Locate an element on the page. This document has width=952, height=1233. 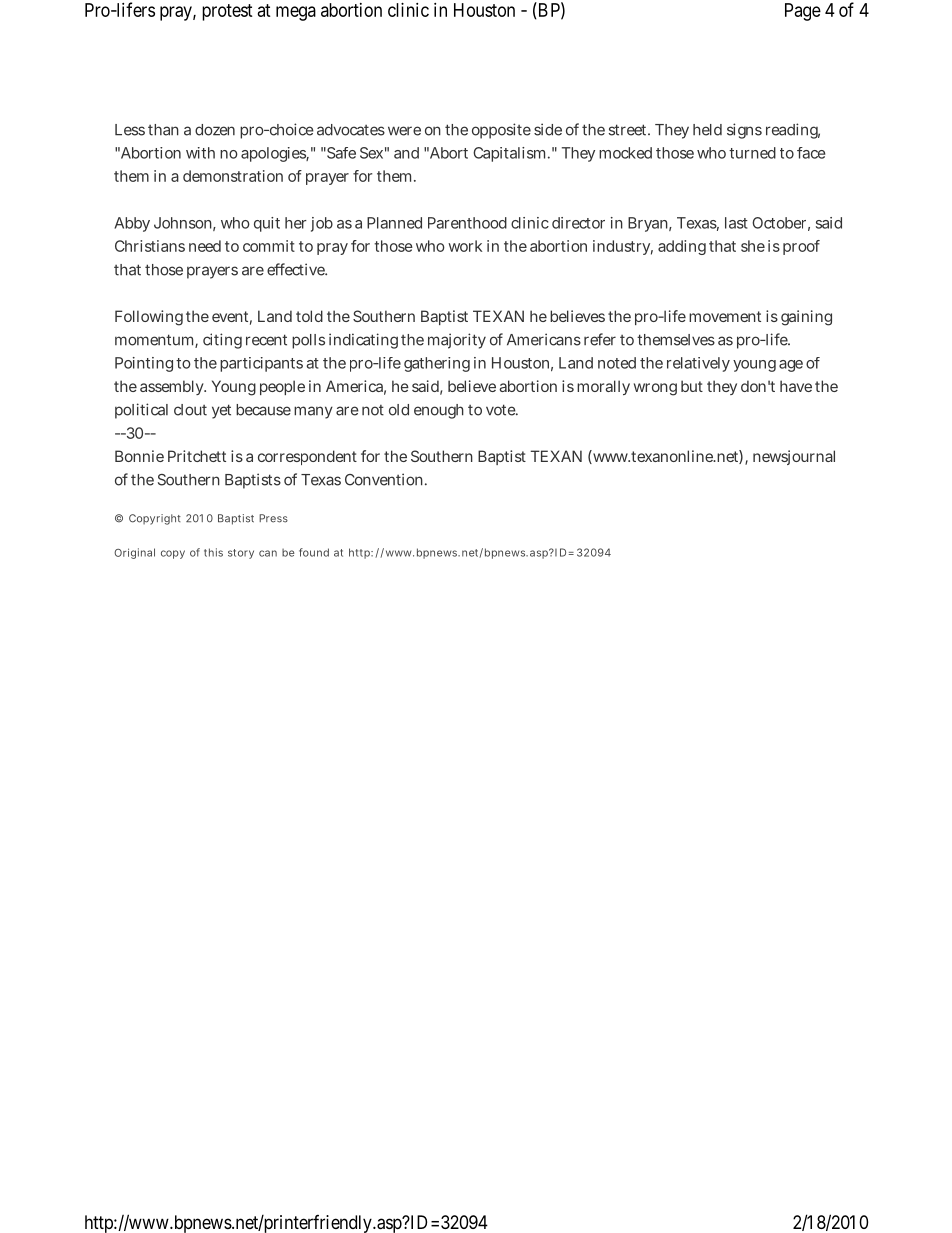
movement is located at coordinates (725, 316).
